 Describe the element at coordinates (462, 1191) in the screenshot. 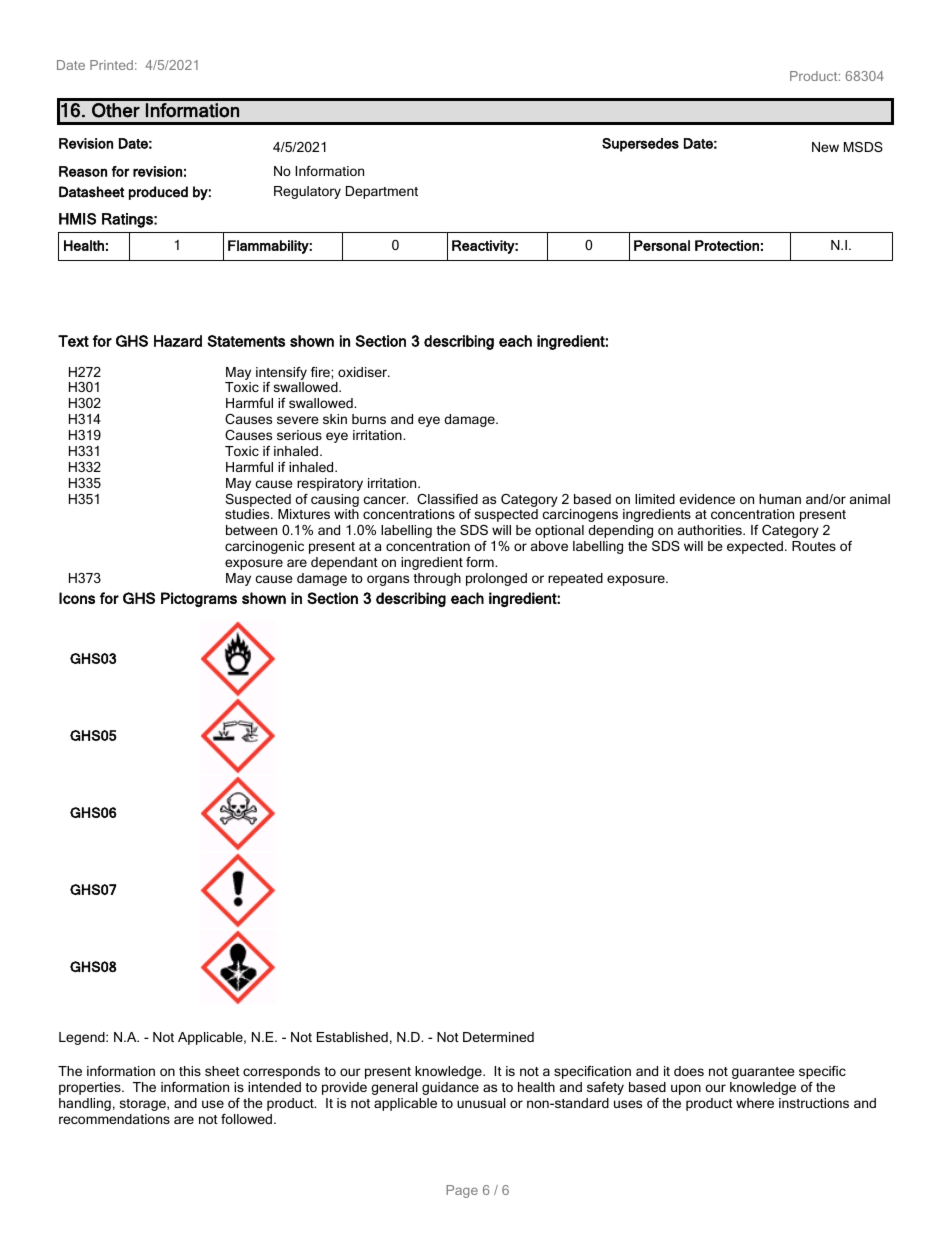

I see `Page` at that location.
